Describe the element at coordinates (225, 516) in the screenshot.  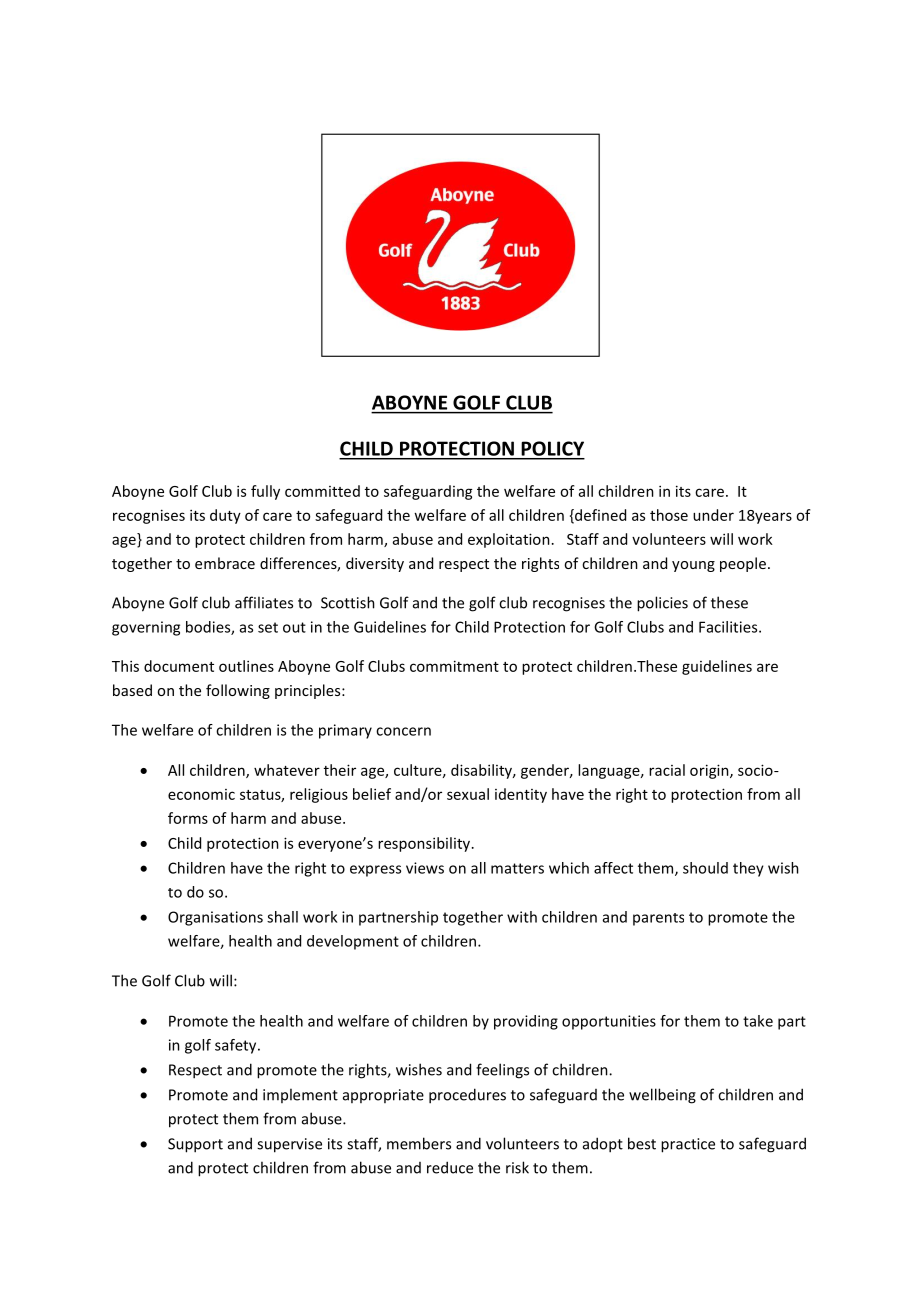
I see `duty` at that location.
